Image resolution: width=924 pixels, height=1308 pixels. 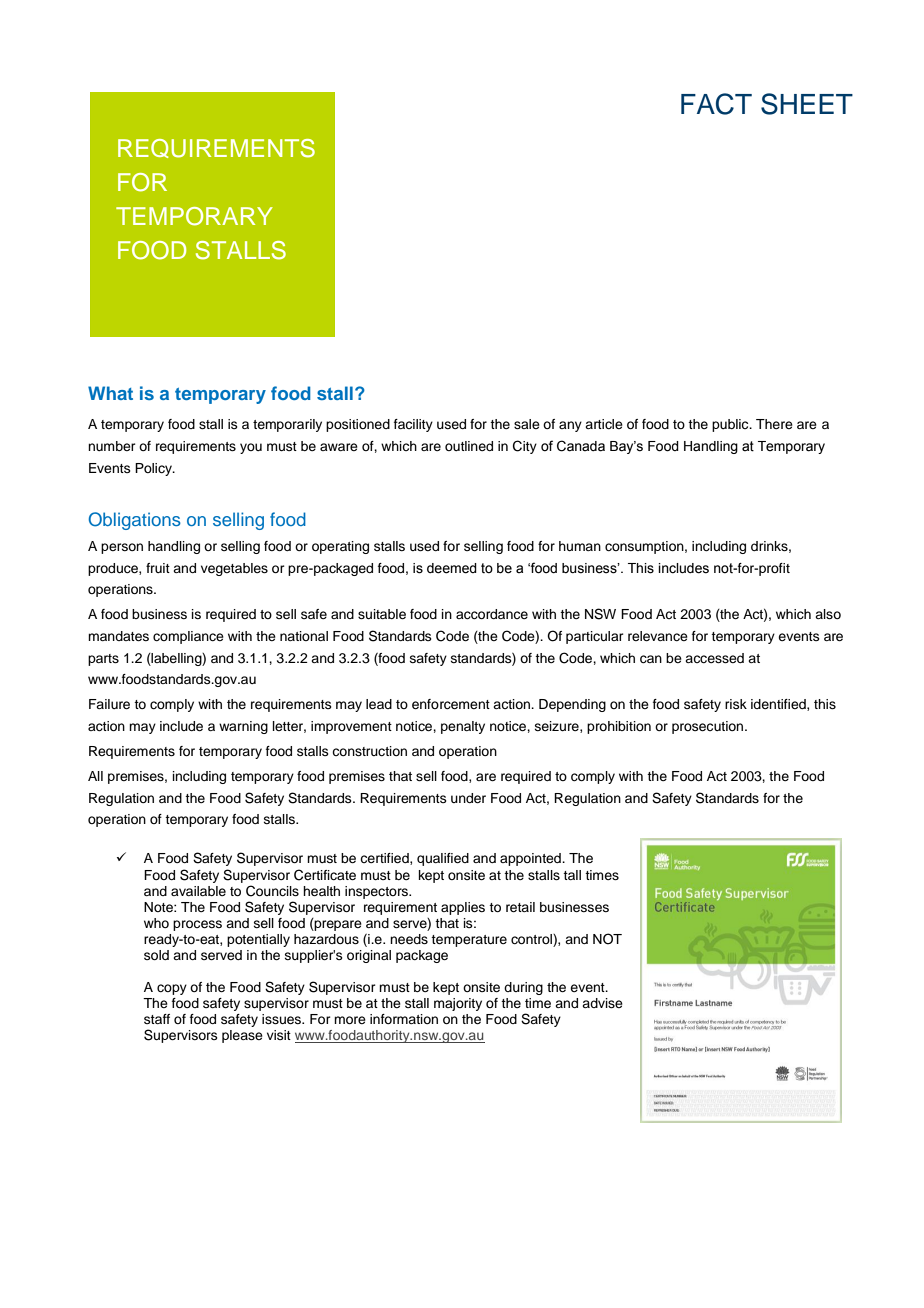 I want to click on FACT, so click(x=716, y=104).
